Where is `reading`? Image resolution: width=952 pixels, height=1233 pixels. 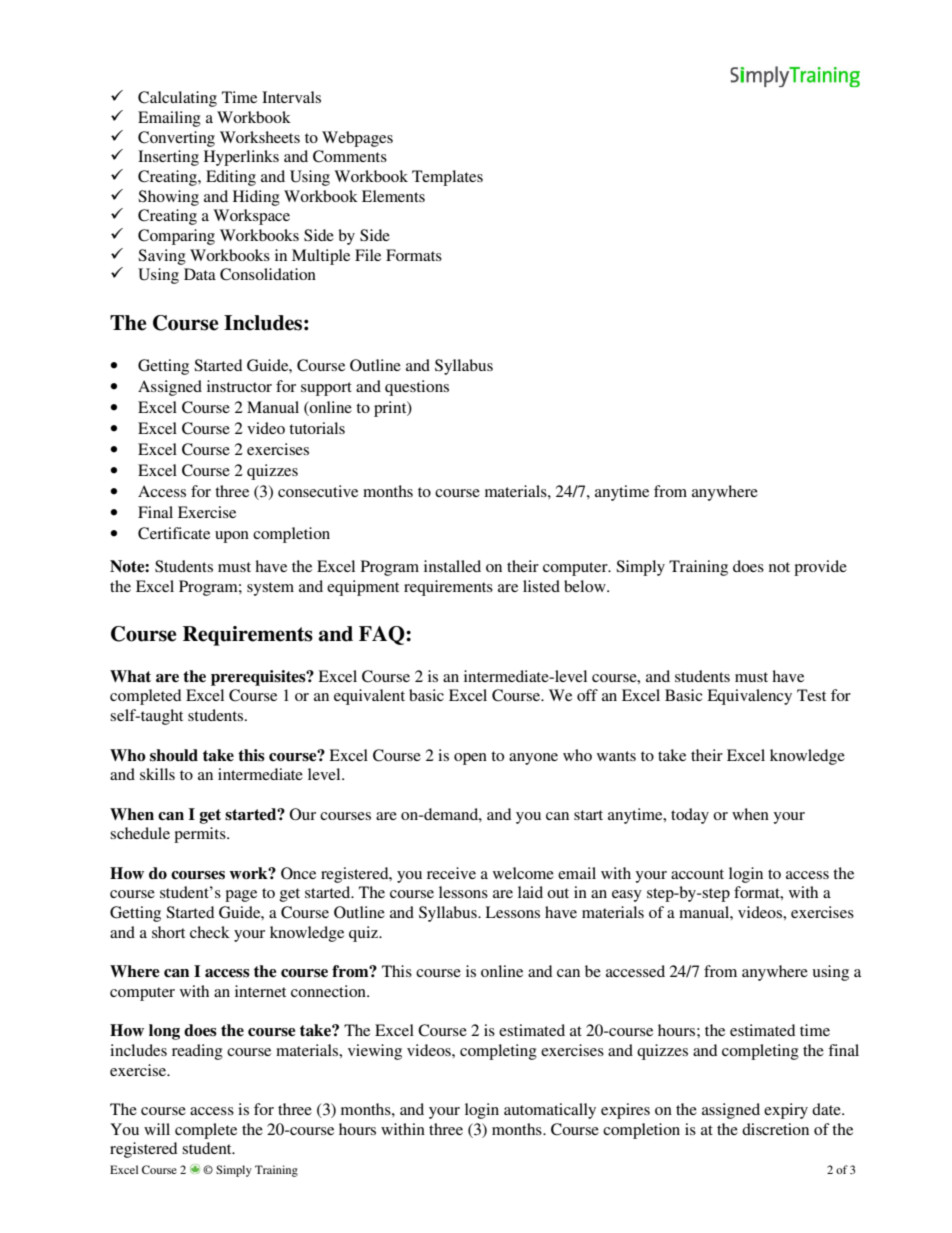 reading is located at coordinates (197, 1052).
